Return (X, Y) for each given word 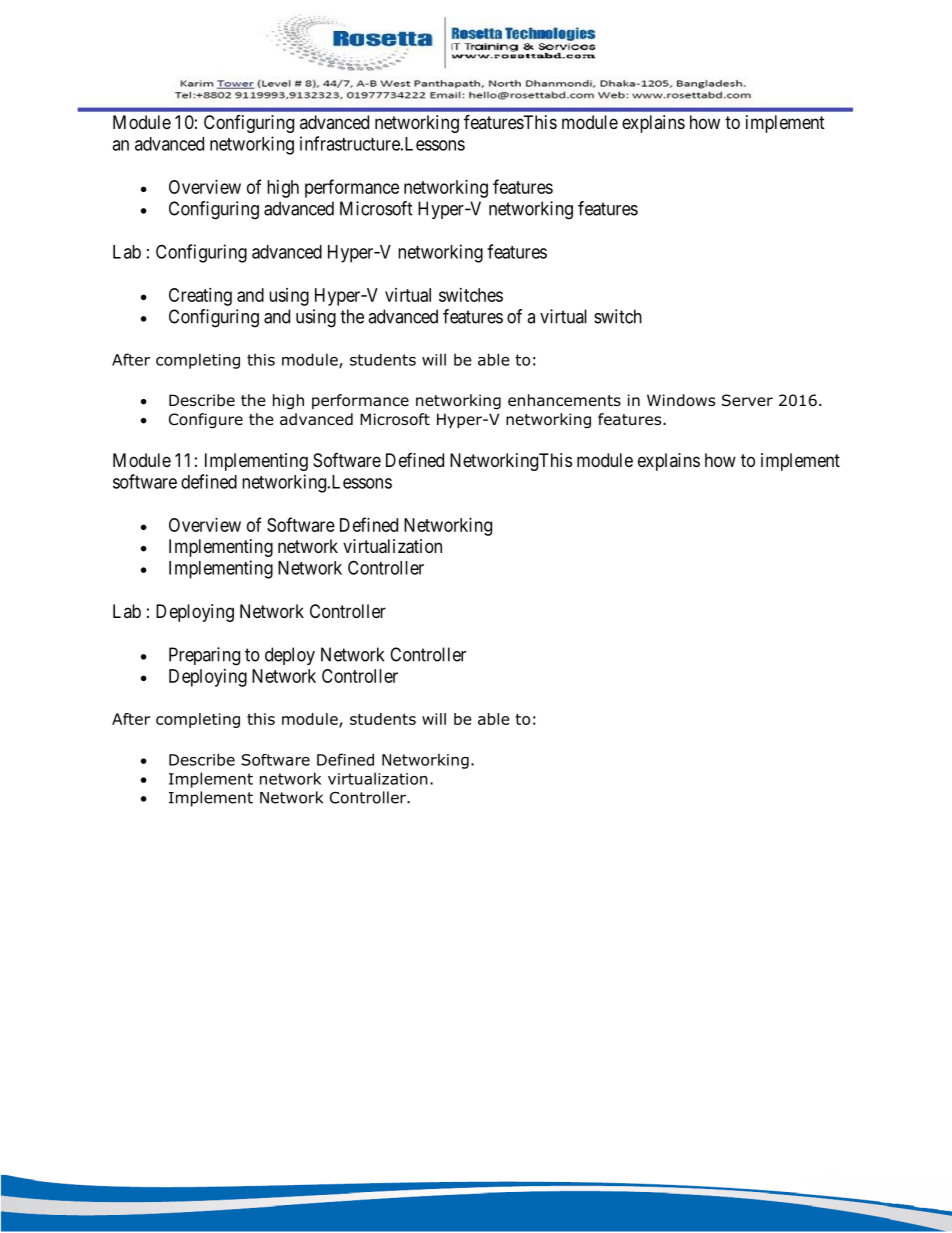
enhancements (564, 400)
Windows (681, 400)
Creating (200, 297)
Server (747, 400)
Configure (206, 420)
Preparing (204, 656)
